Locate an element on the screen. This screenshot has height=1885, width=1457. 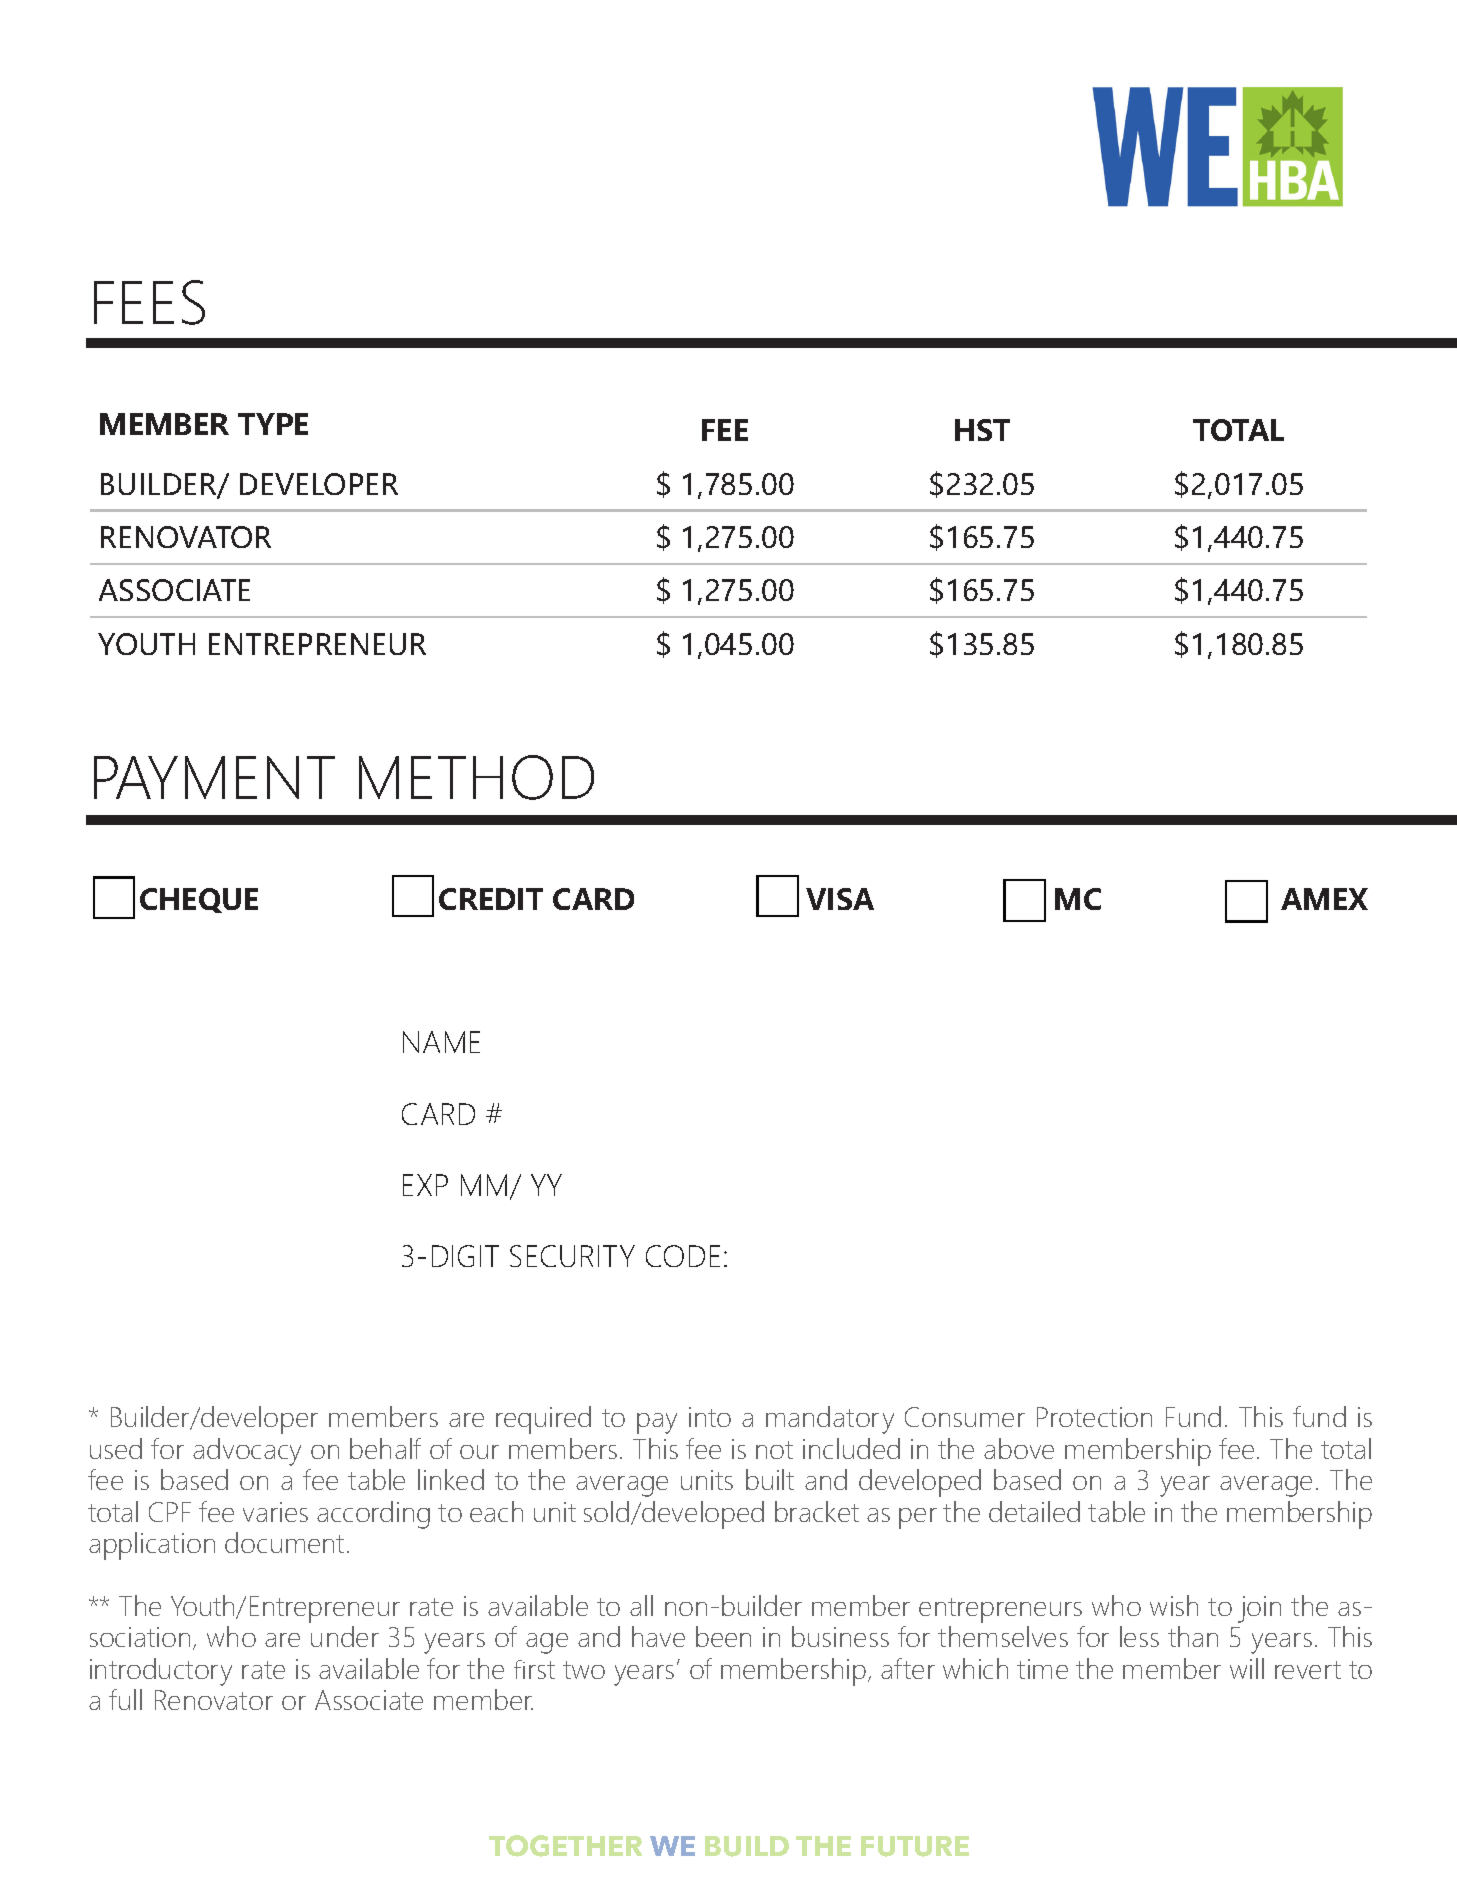
will is located at coordinates (1247, 1668).
